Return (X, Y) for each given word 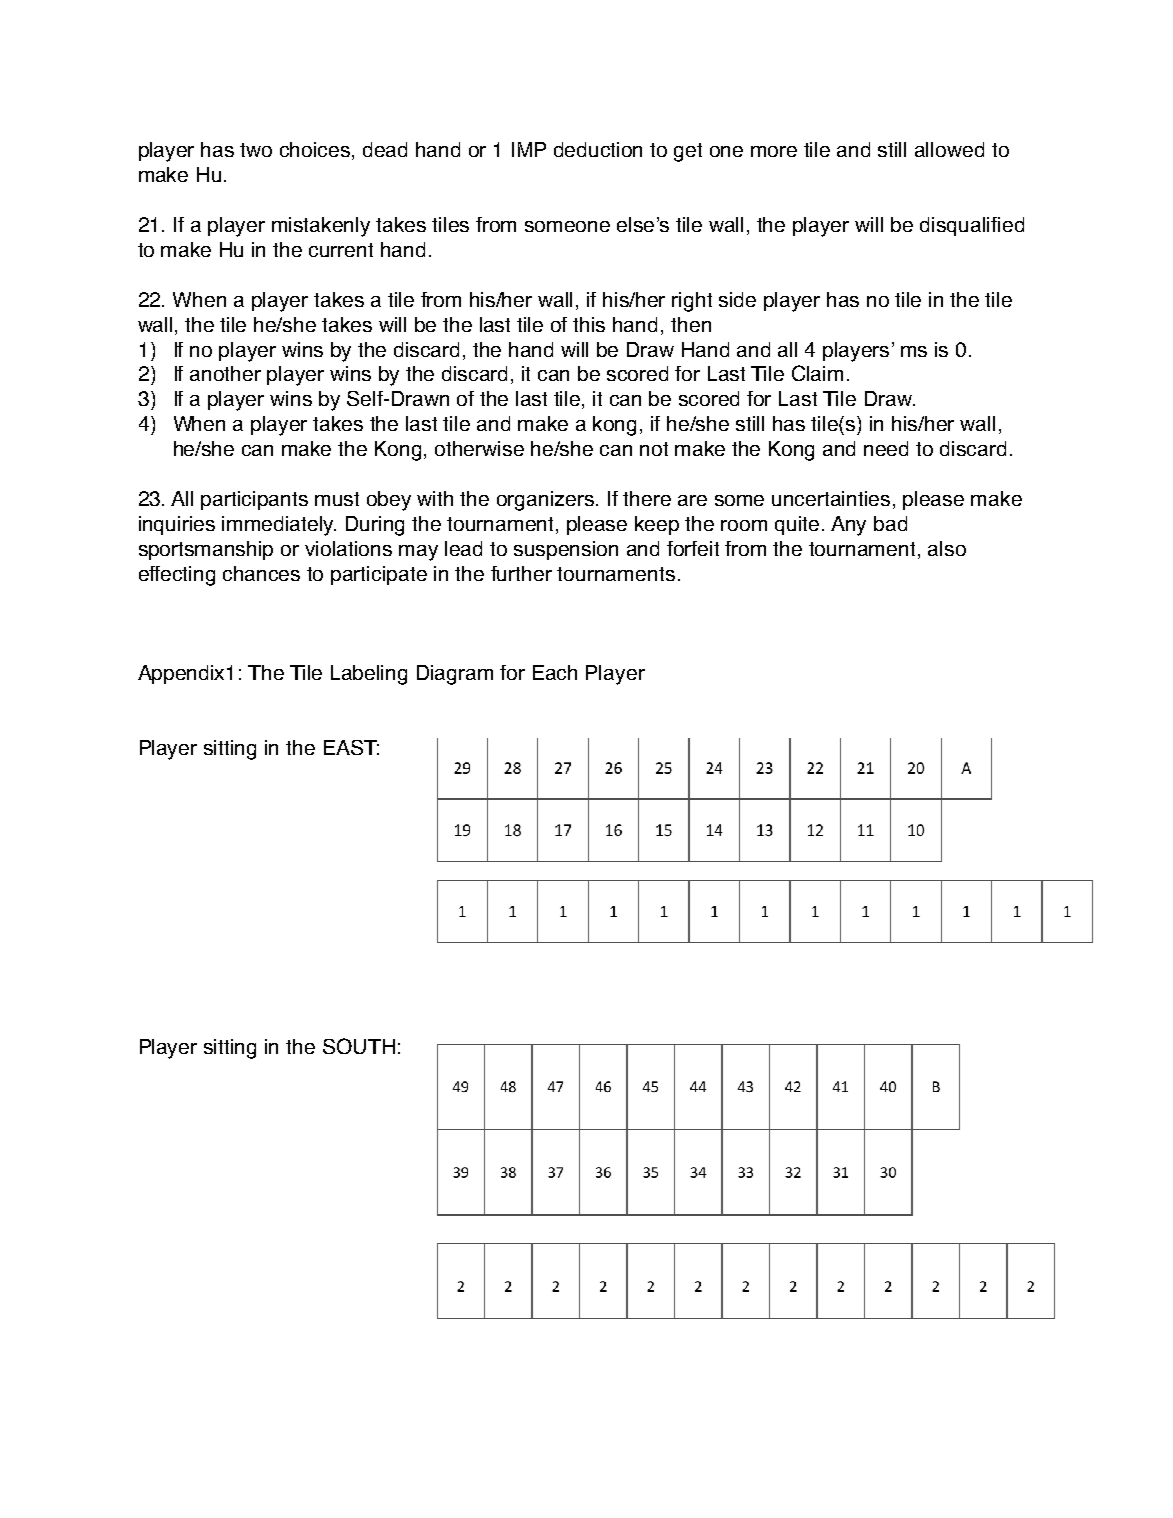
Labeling (369, 675)
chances (261, 573)
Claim (817, 373)
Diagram (455, 675)
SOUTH (359, 1046)
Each (555, 672)
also (947, 548)
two (256, 150)
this (589, 324)
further (521, 573)
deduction (598, 149)
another (225, 373)
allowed (949, 149)
